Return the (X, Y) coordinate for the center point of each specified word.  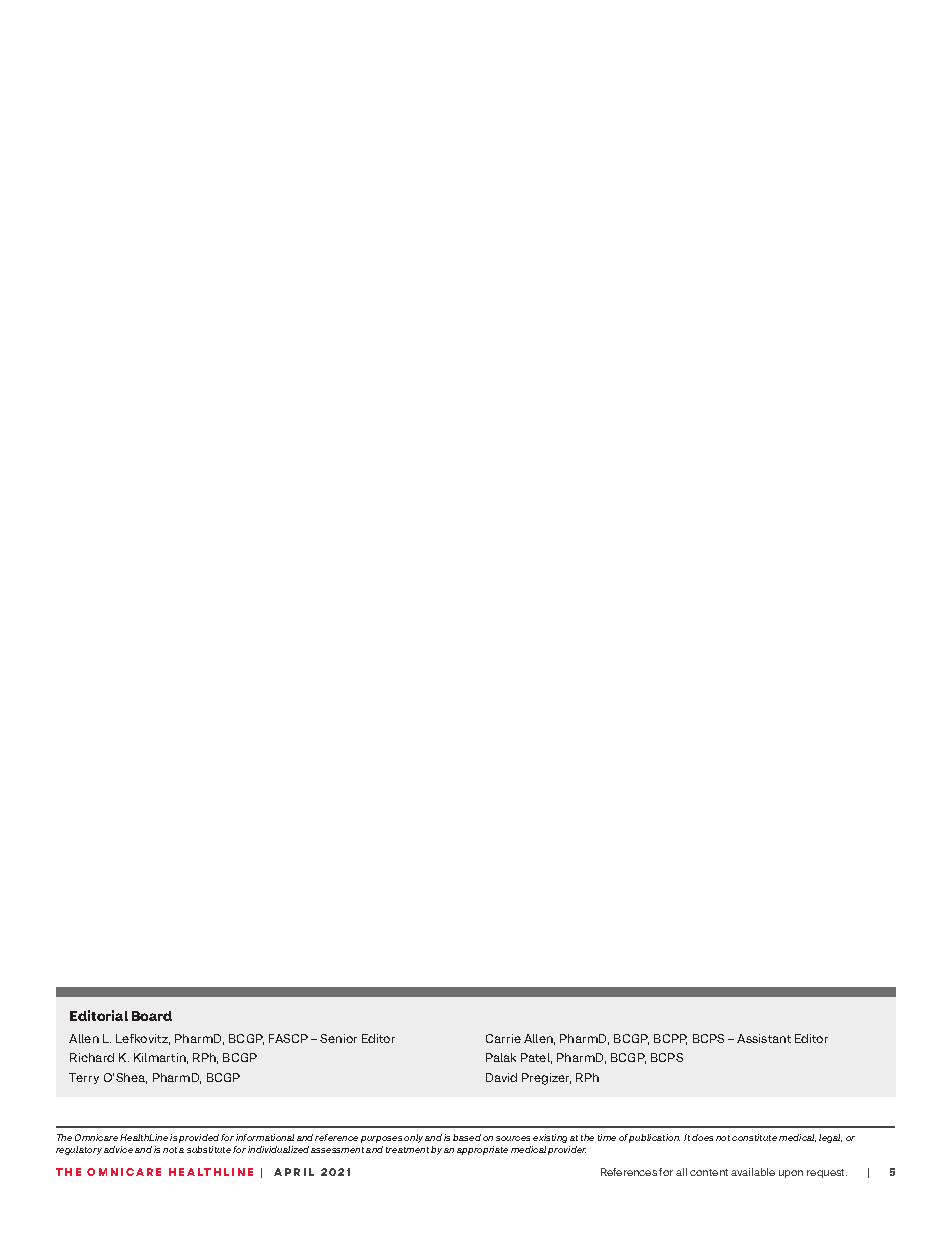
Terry (84, 1078)
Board (152, 1016)
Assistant (764, 1038)
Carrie (503, 1038)
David (501, 1077)
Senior (338, 1038)
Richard (92, 1057)
